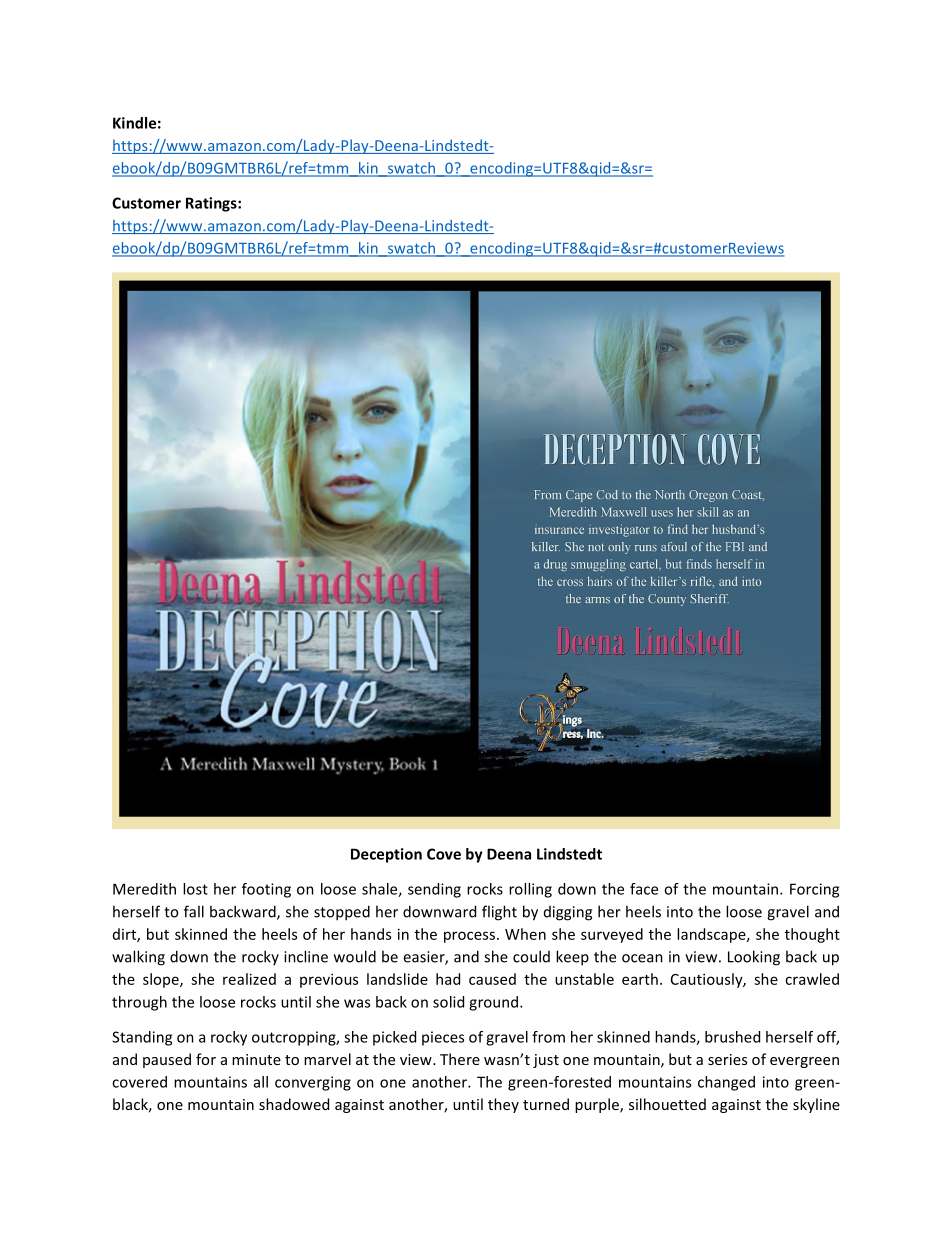 Image resolution: width=952 pixels, height=1233 pixels. Describe the element at coordinates (195, 889) in the screenshot. I see `lost` at that location.
